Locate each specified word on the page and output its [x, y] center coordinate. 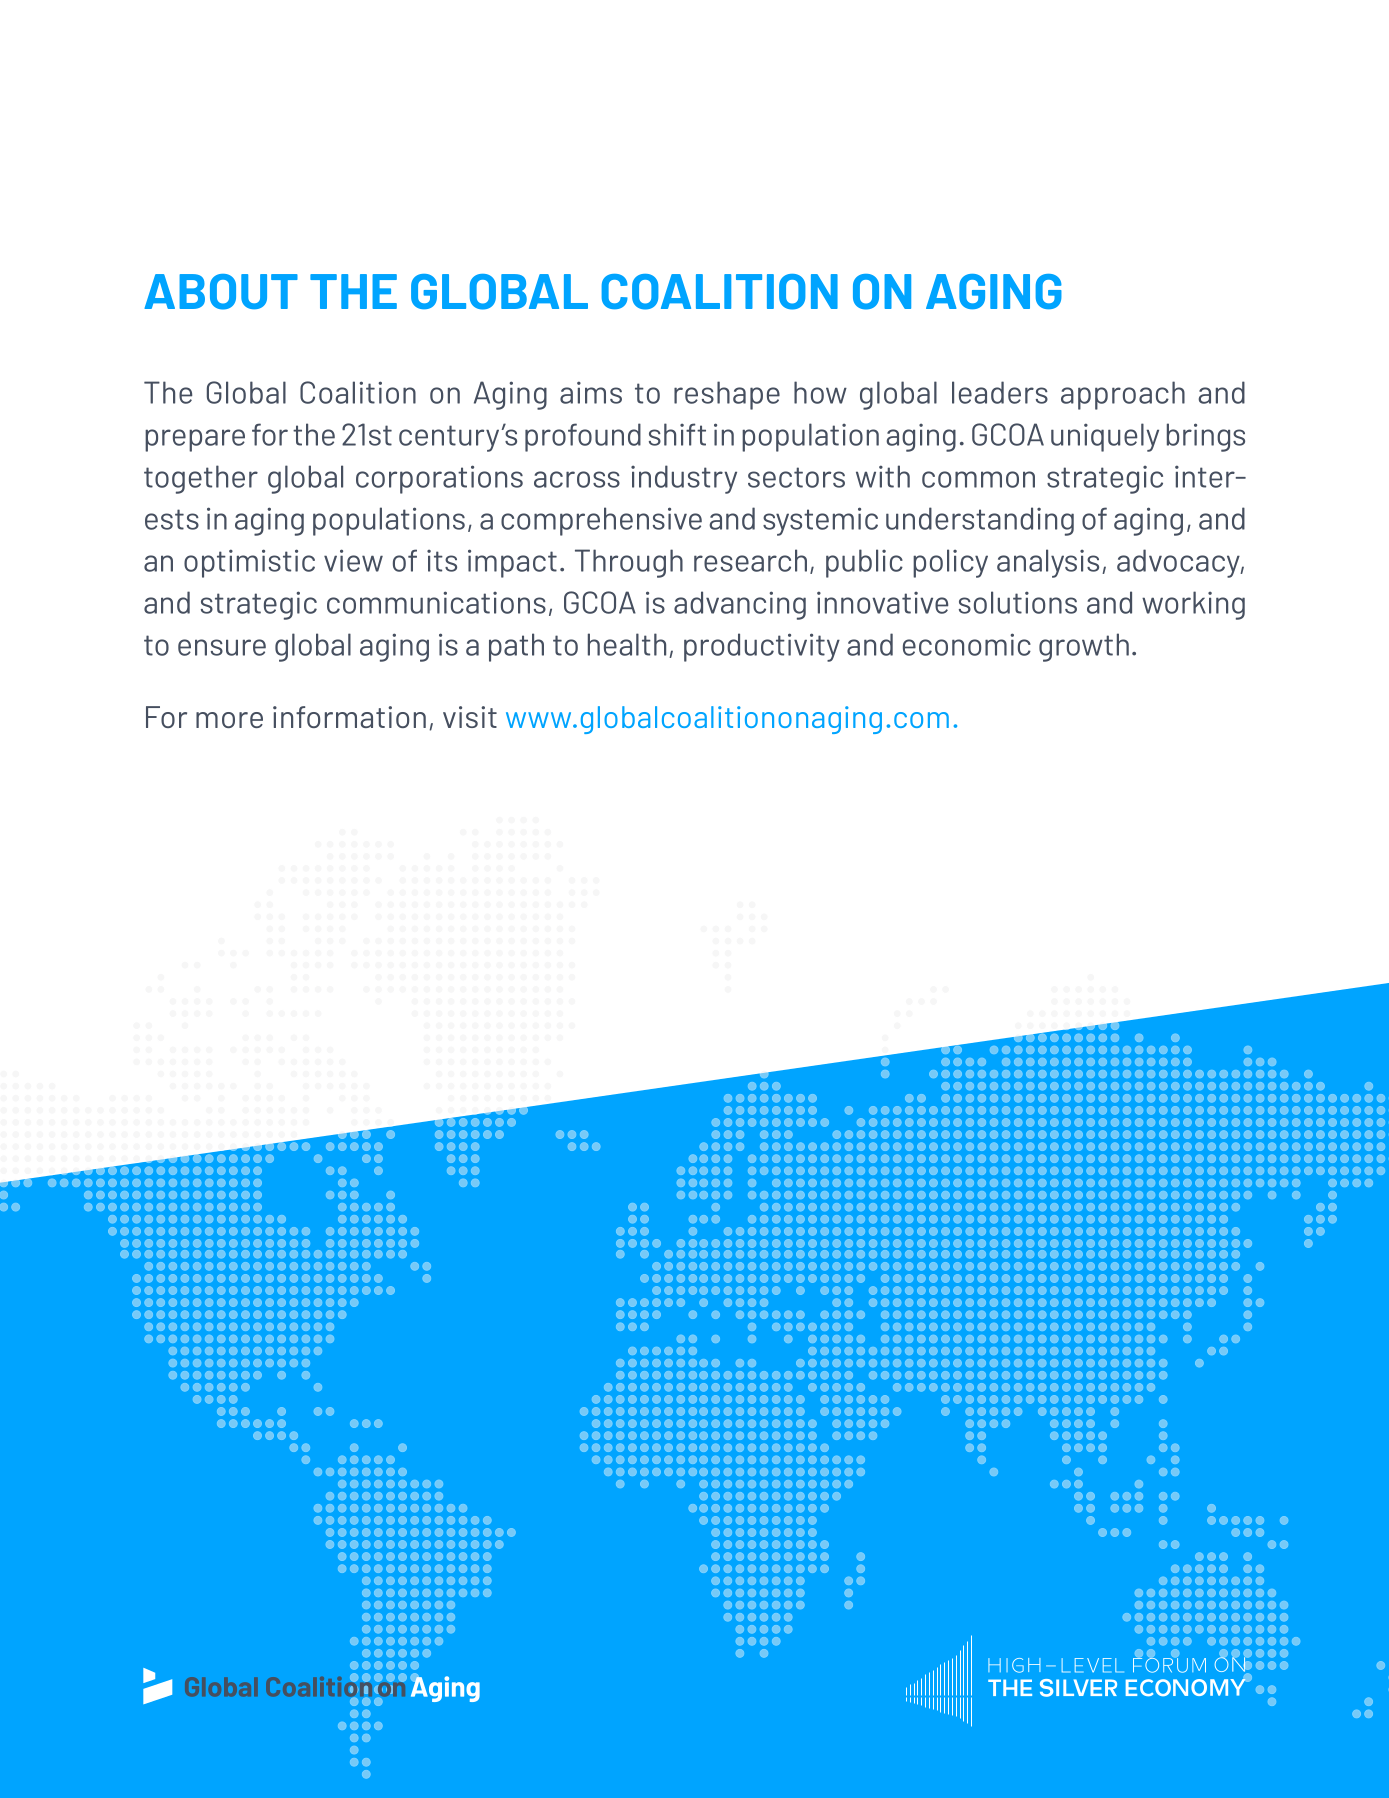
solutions [1018, 602]
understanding [980, 521]
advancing [740, 605]
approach [1123, 395]
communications [436, 602]
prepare [195, 440]
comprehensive [601, 521]
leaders [1000, 392]
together [201, 479]
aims [591, 392]
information [349, 717]
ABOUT [221, 292]
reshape [727, 395]
